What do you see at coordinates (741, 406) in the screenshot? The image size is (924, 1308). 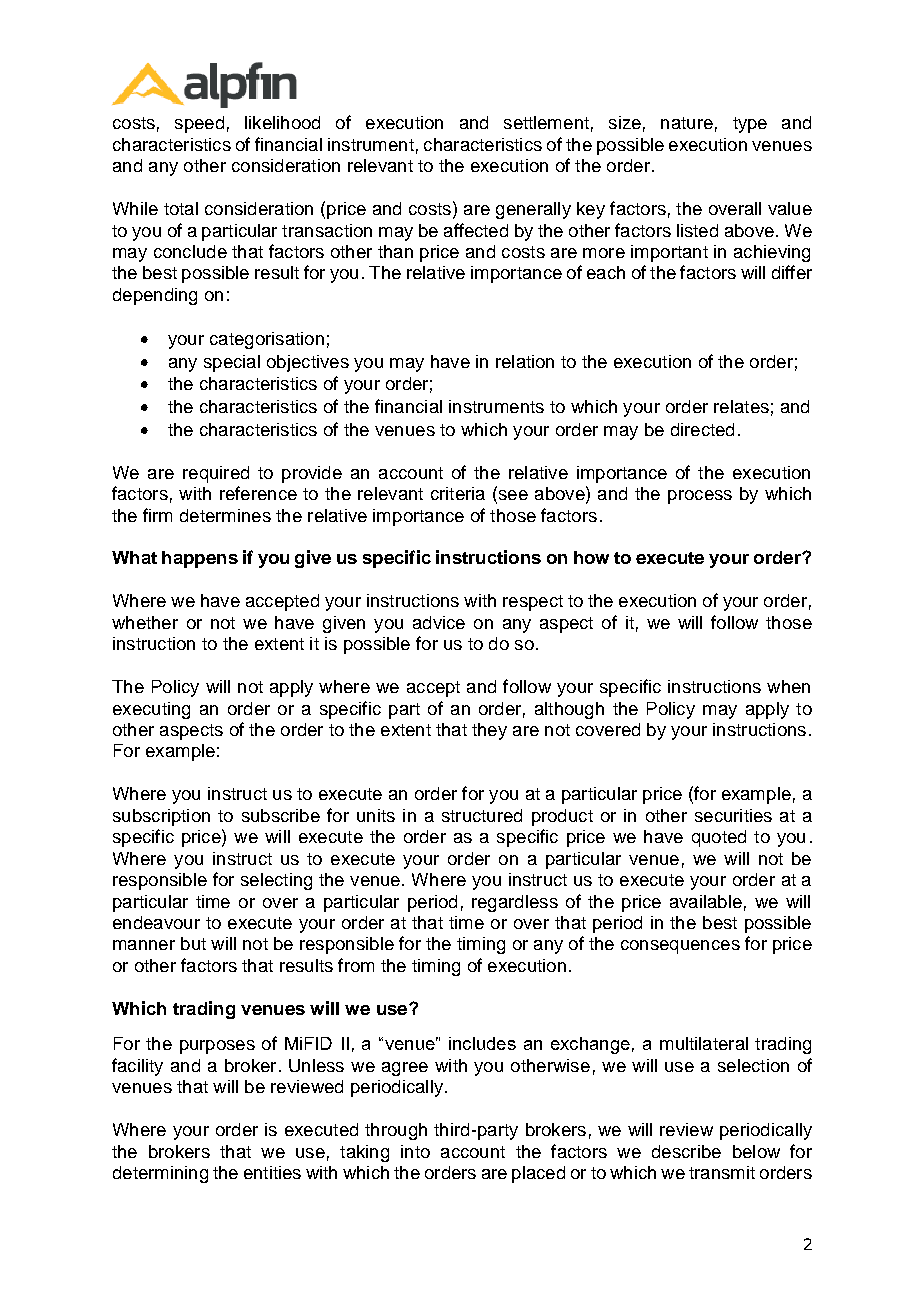 I see `relates` at bounding box center [741, 406].
